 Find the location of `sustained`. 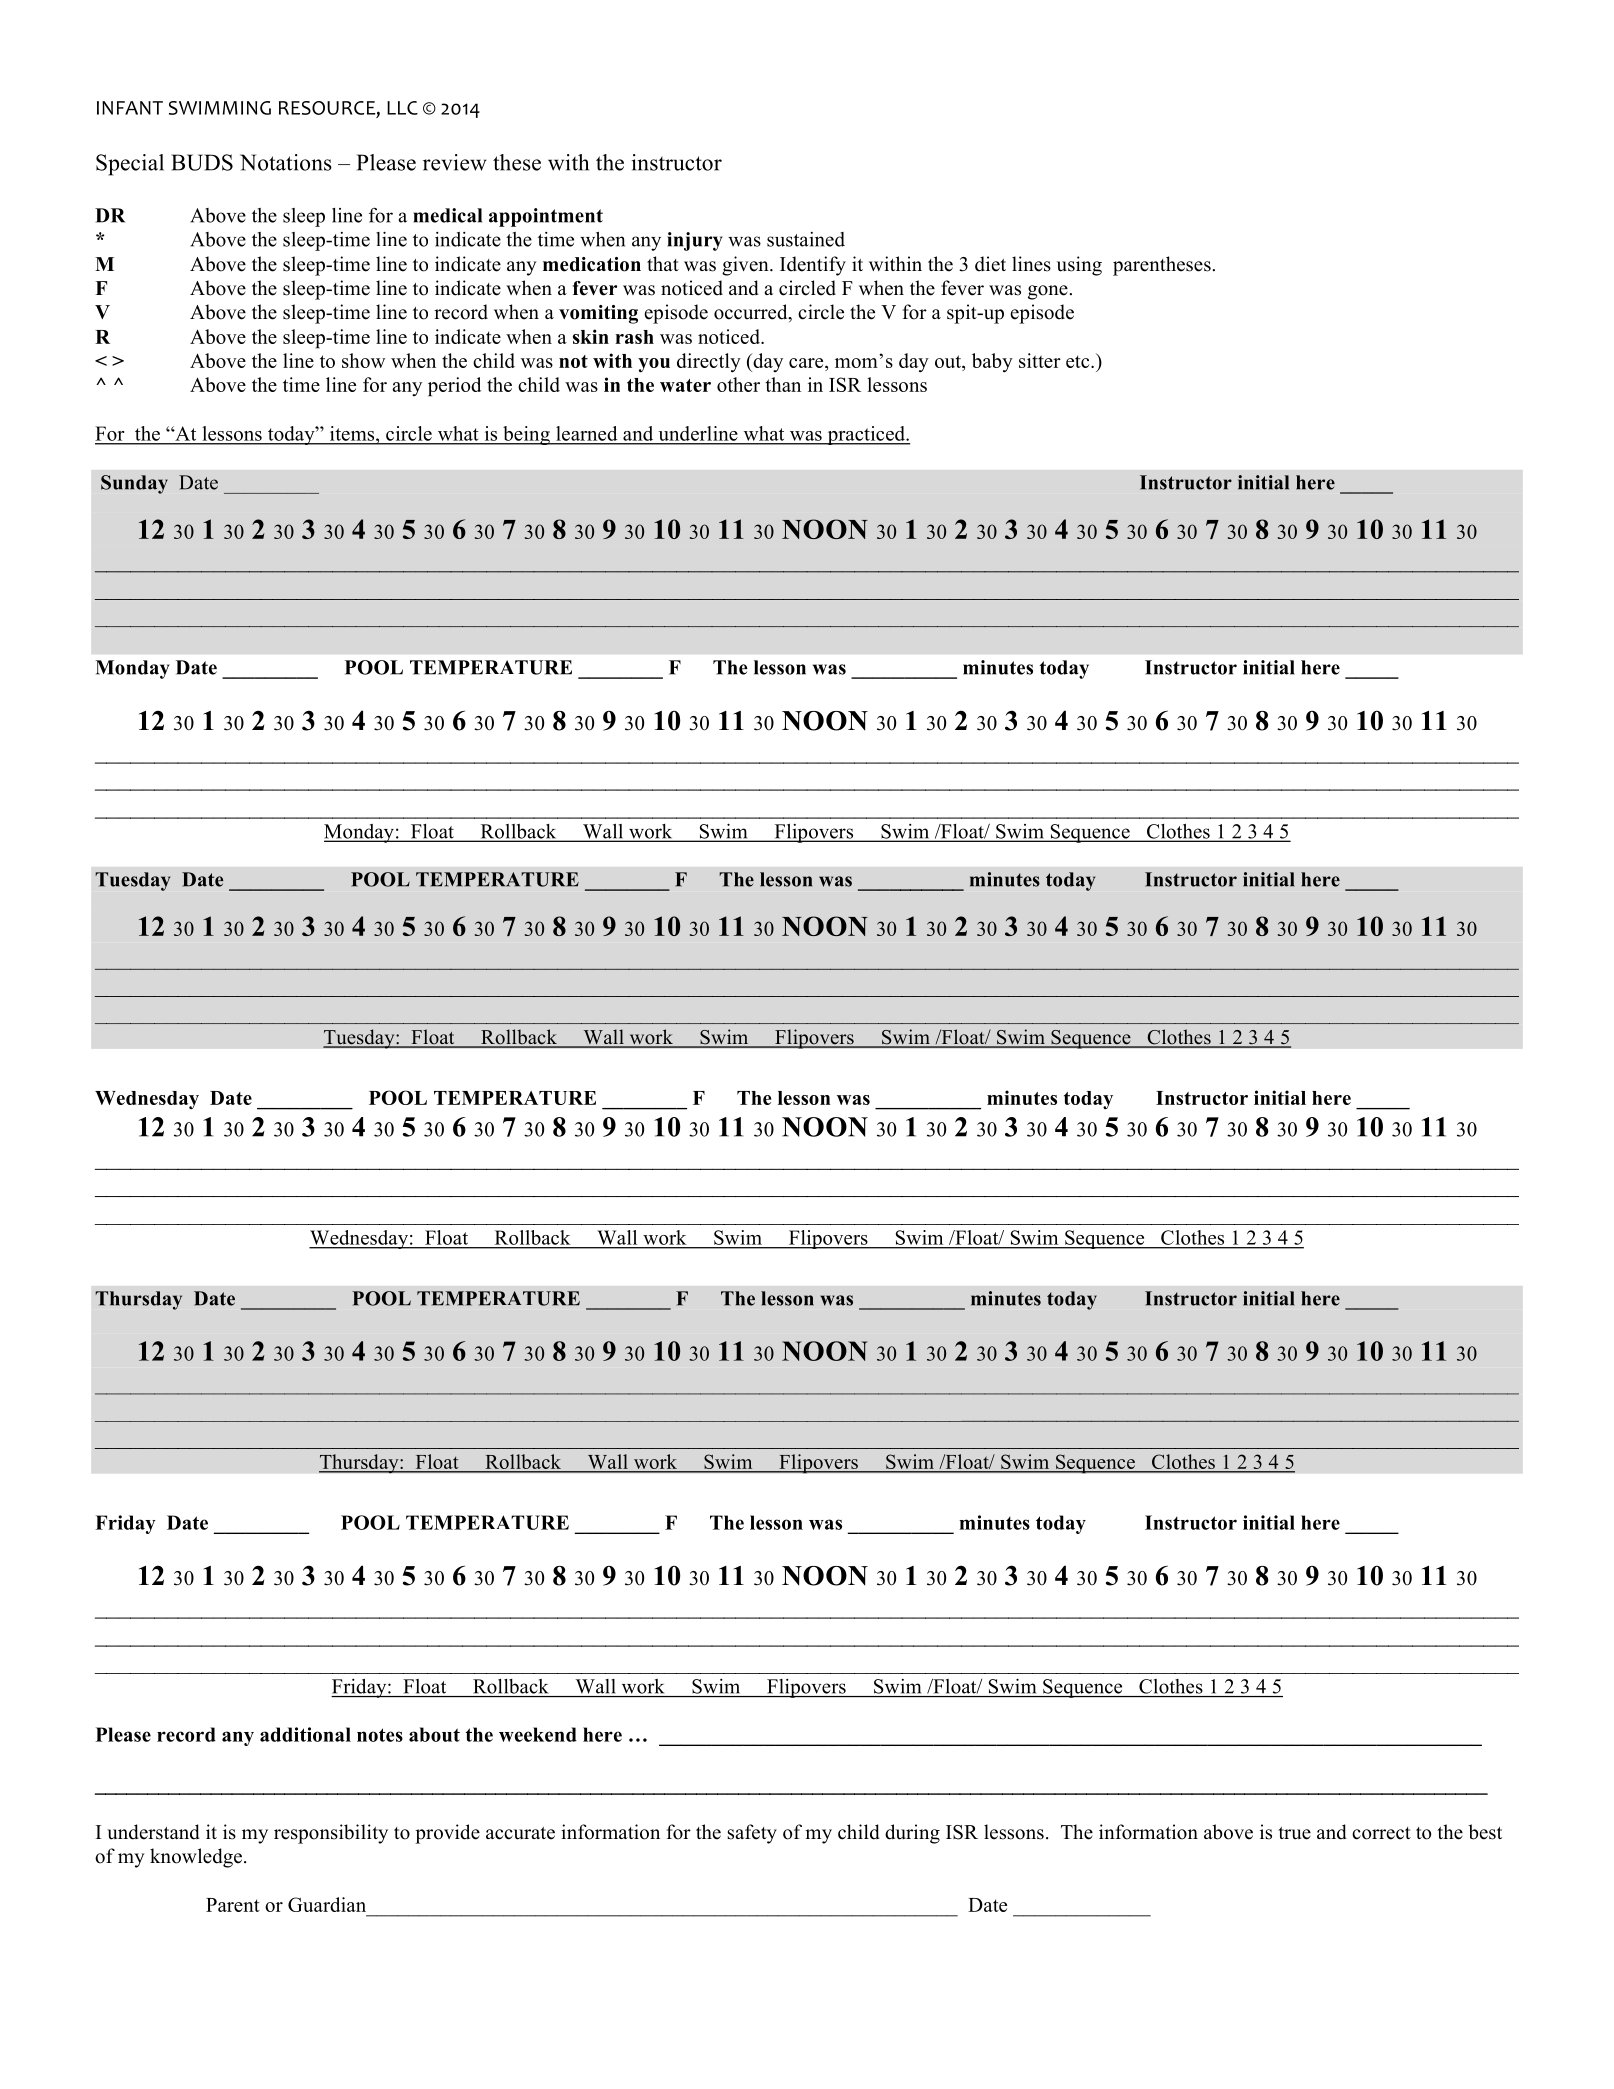

sustained is located at coordinates (806, 239).
